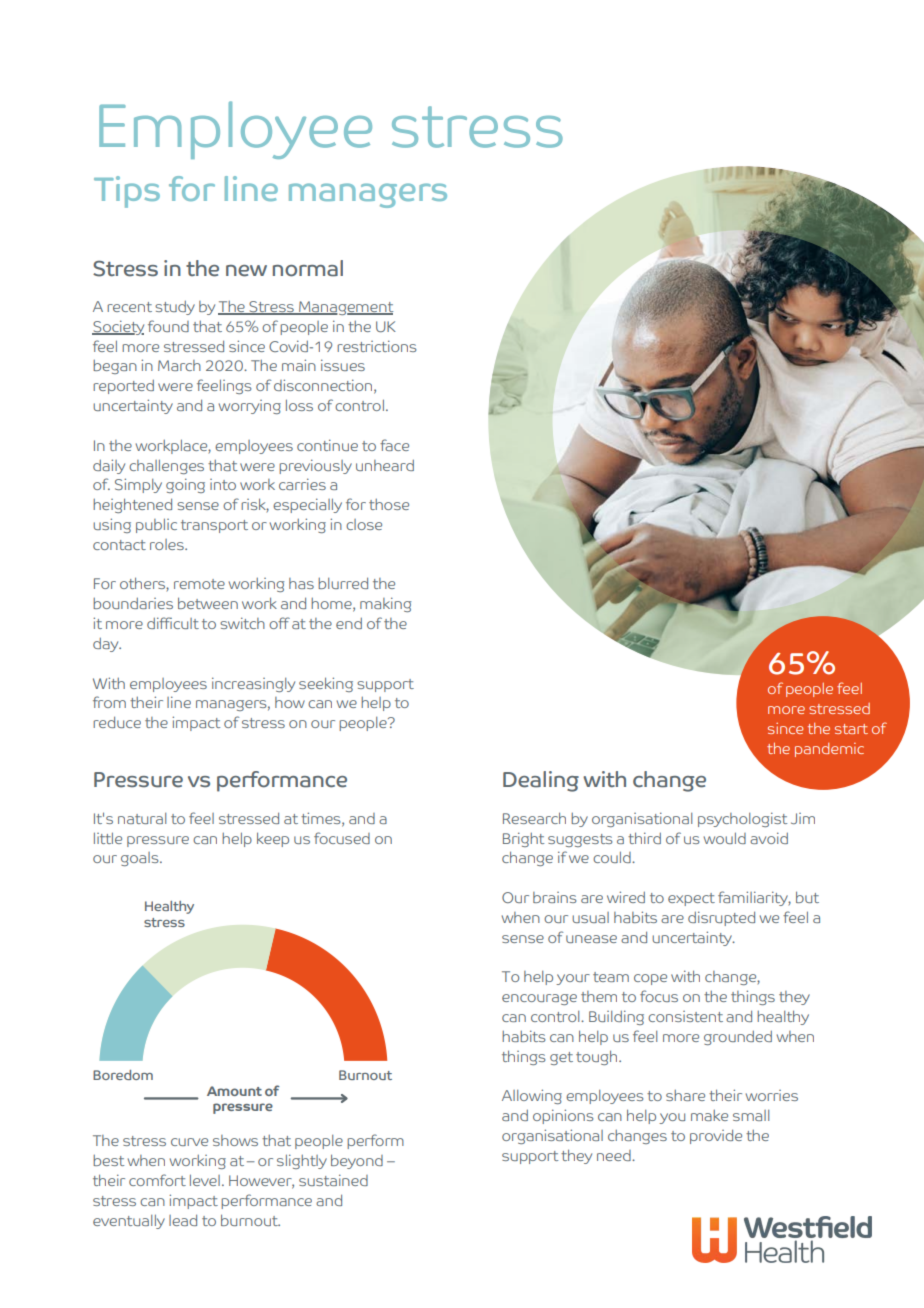  I want to click on level, so click(205, 1180).
